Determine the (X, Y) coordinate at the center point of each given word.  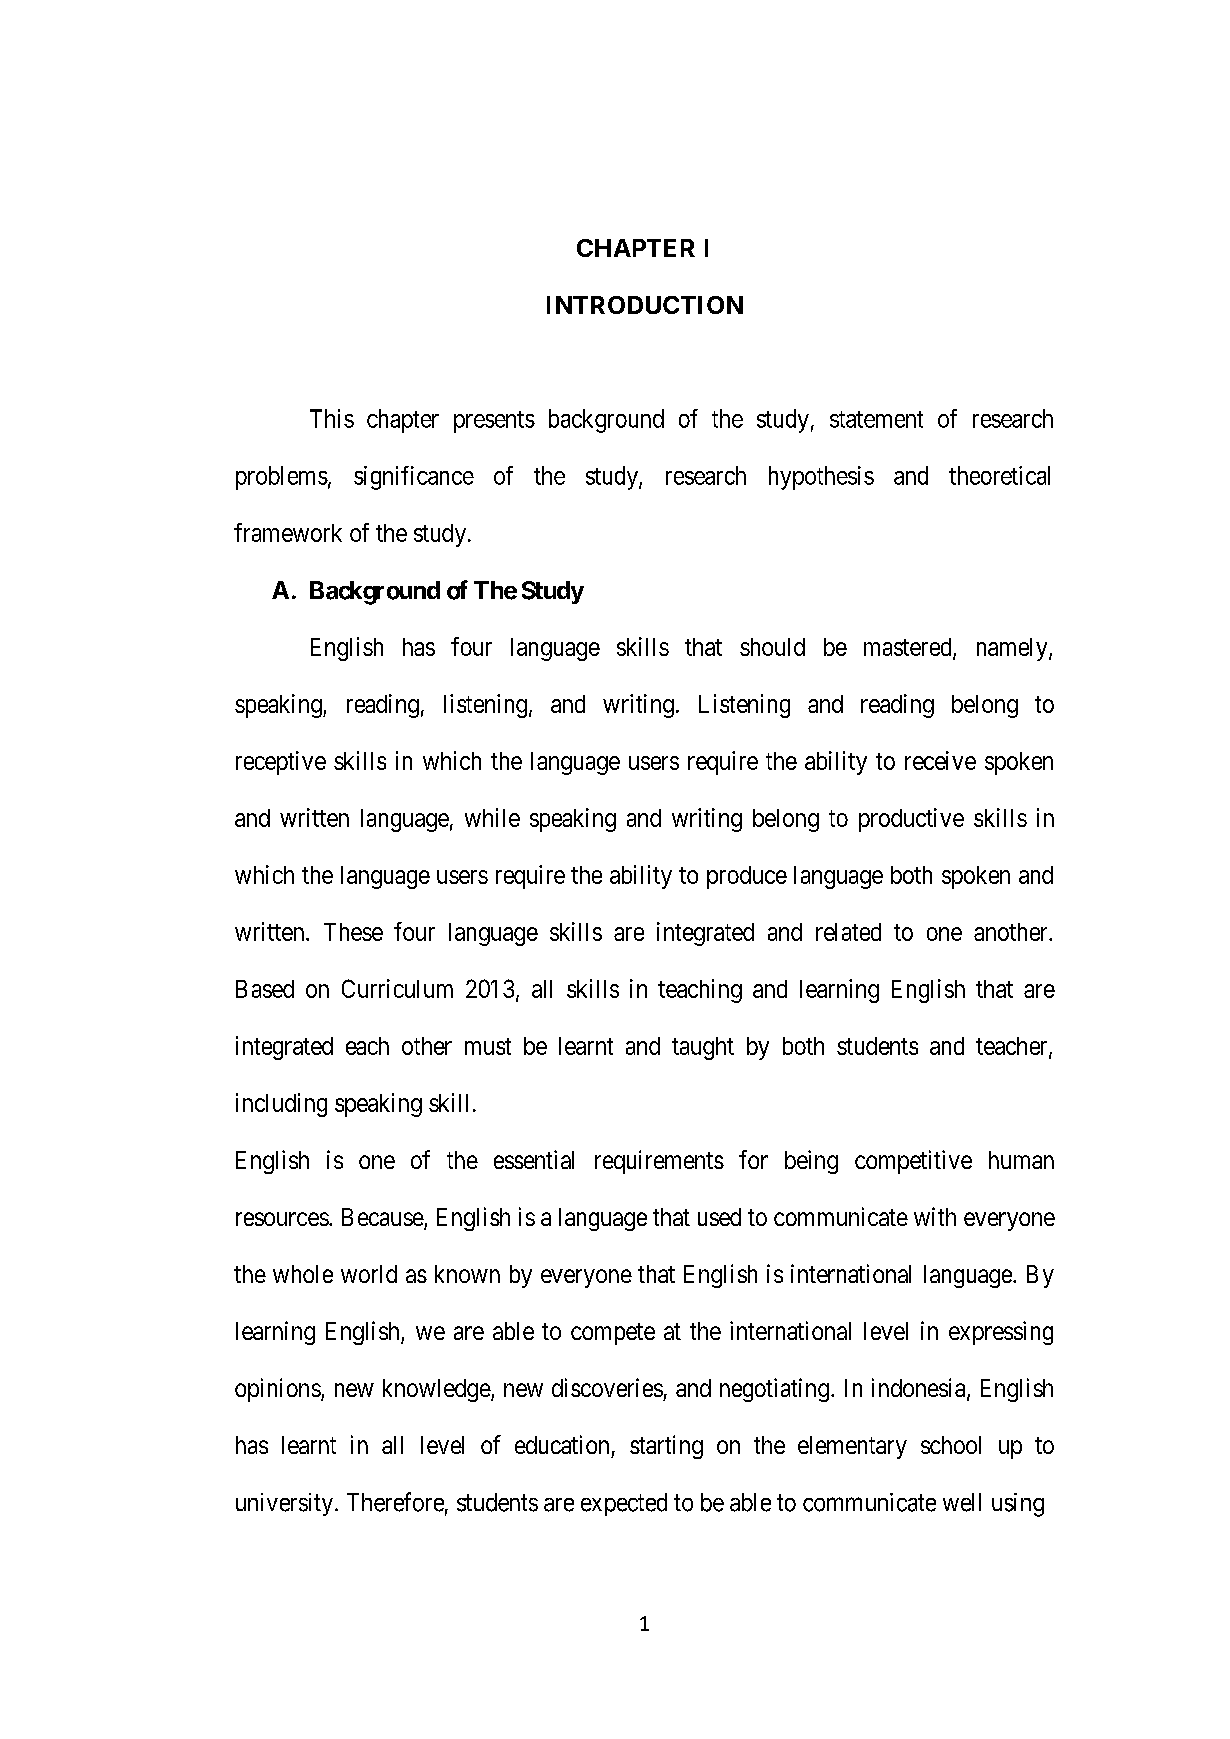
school (951, 1445)
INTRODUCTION (645, 305)
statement (876, 419)
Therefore (395, 1502)
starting (666, 1447)
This (332, 418)
